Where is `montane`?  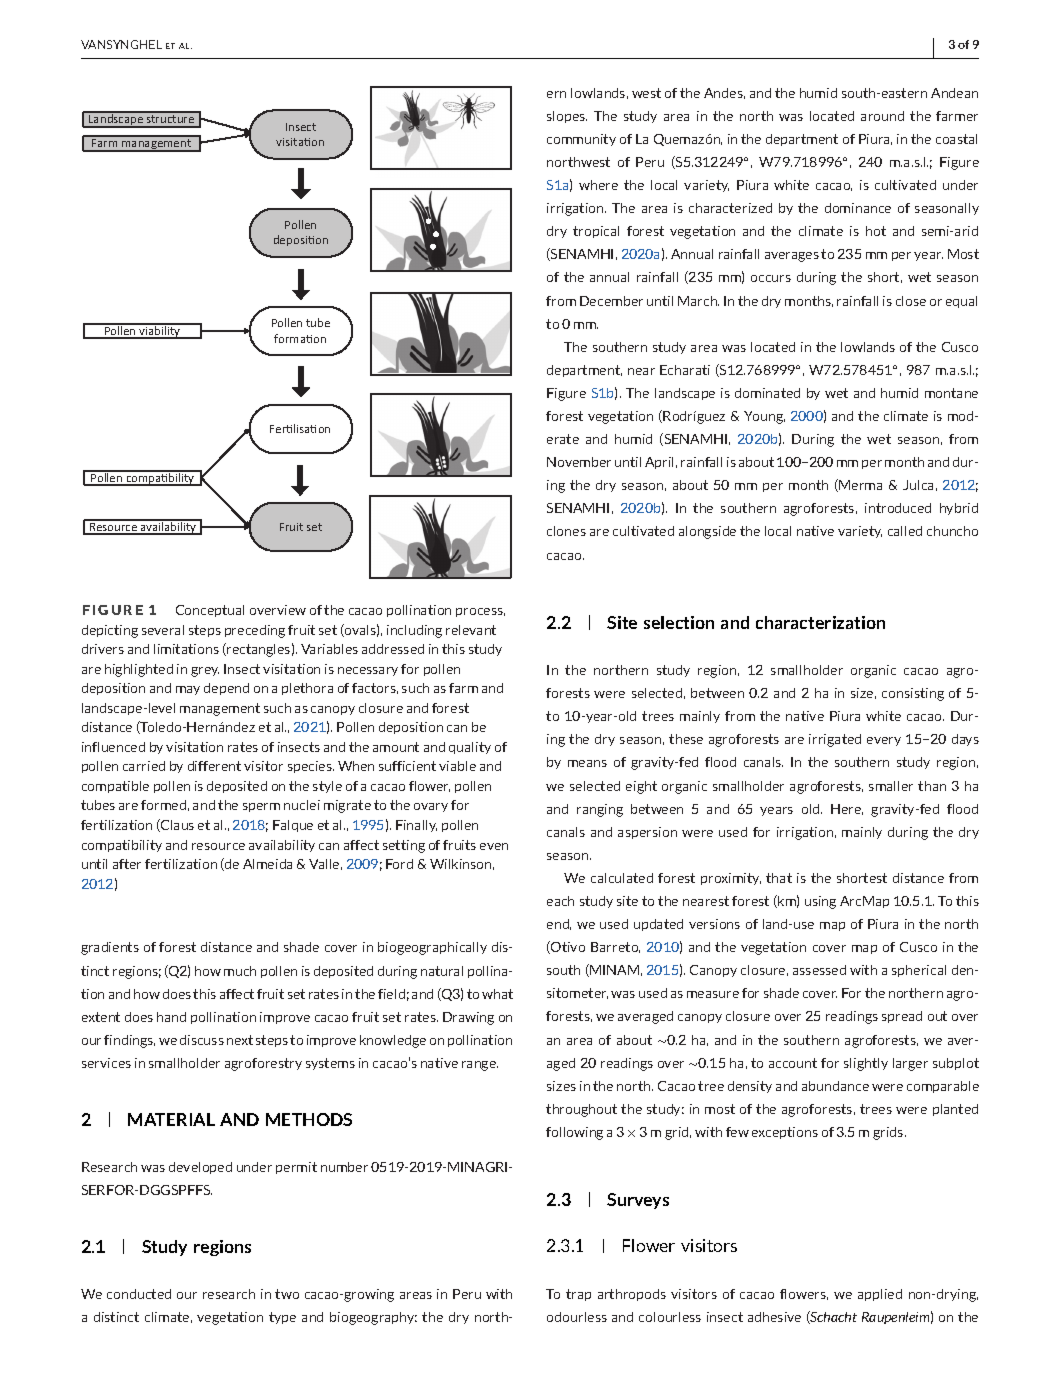 montane is located at coordinates (951, 393).
